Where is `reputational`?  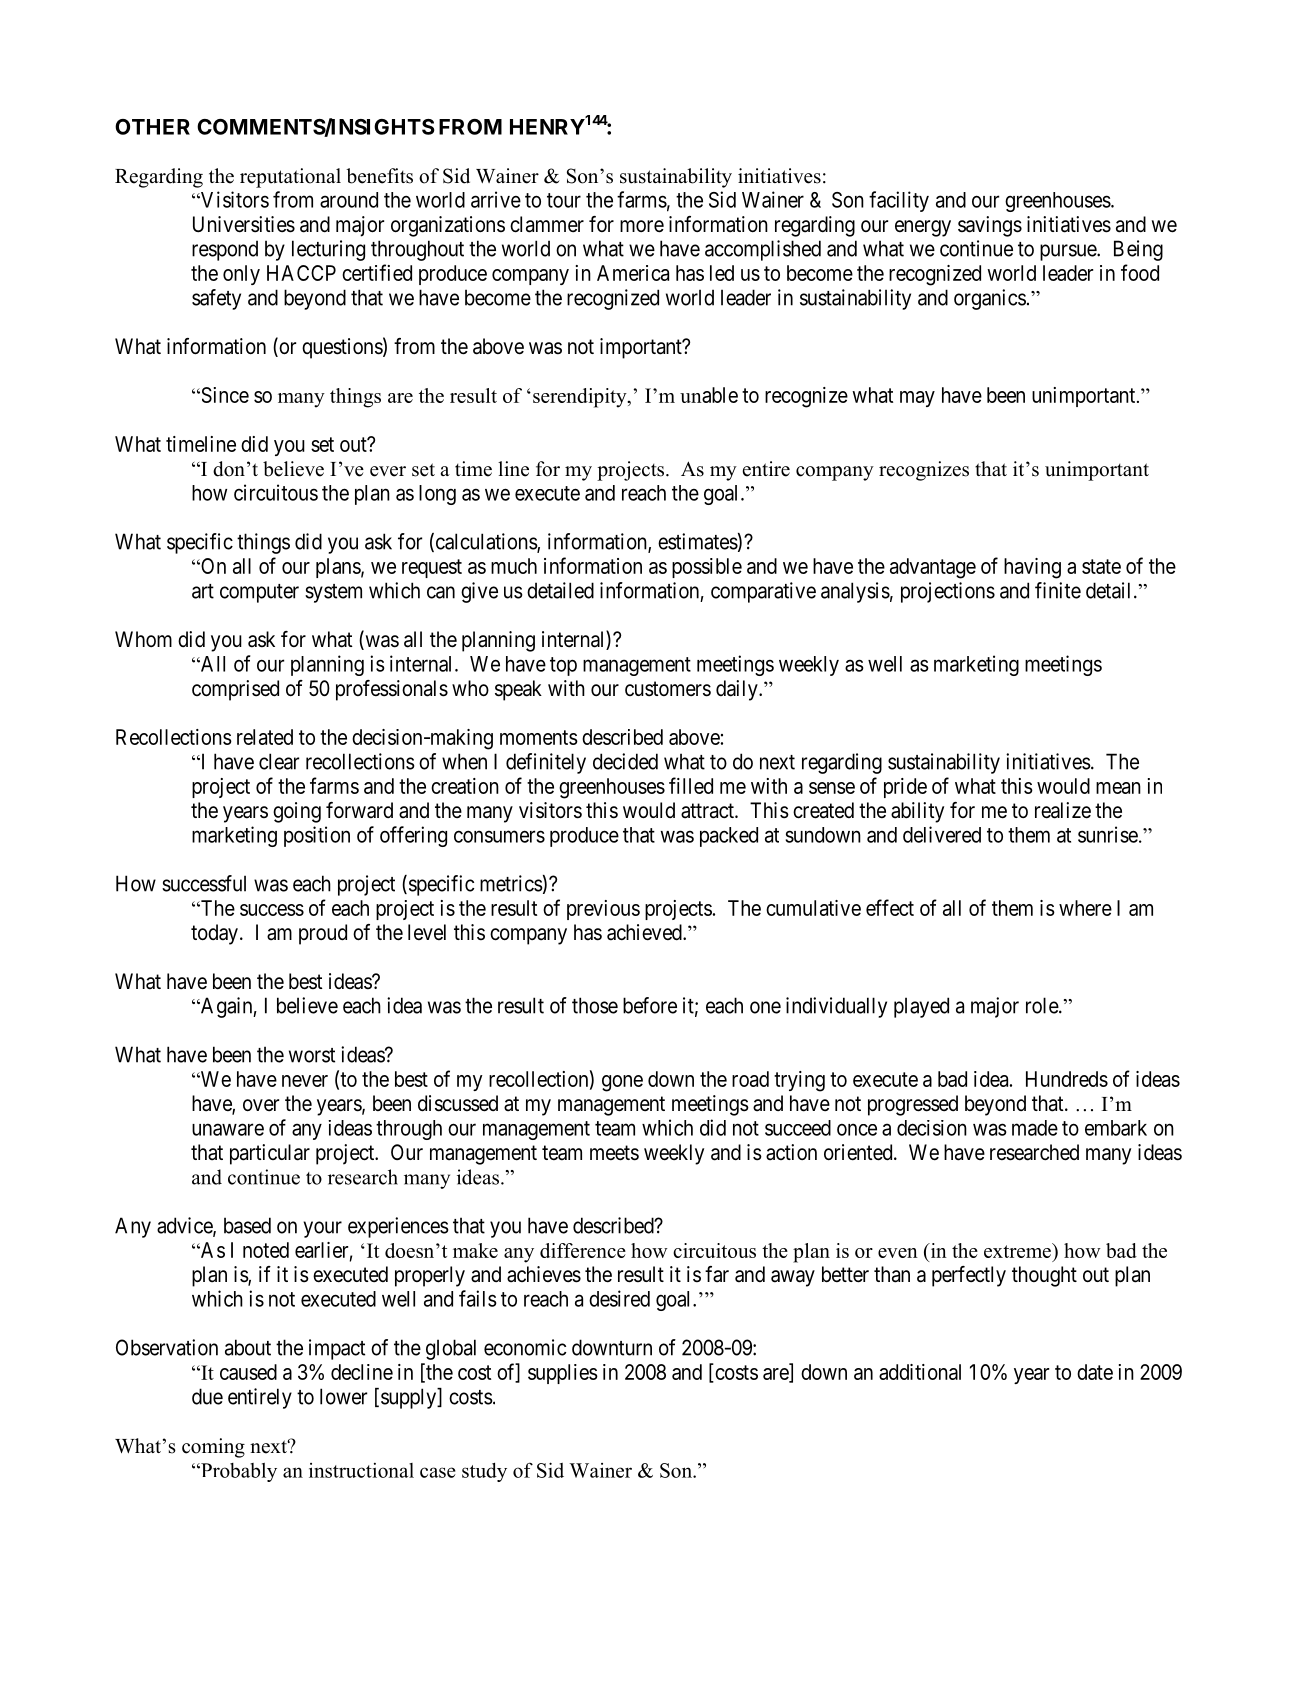
reputational is located at coordinates (290, 178).
